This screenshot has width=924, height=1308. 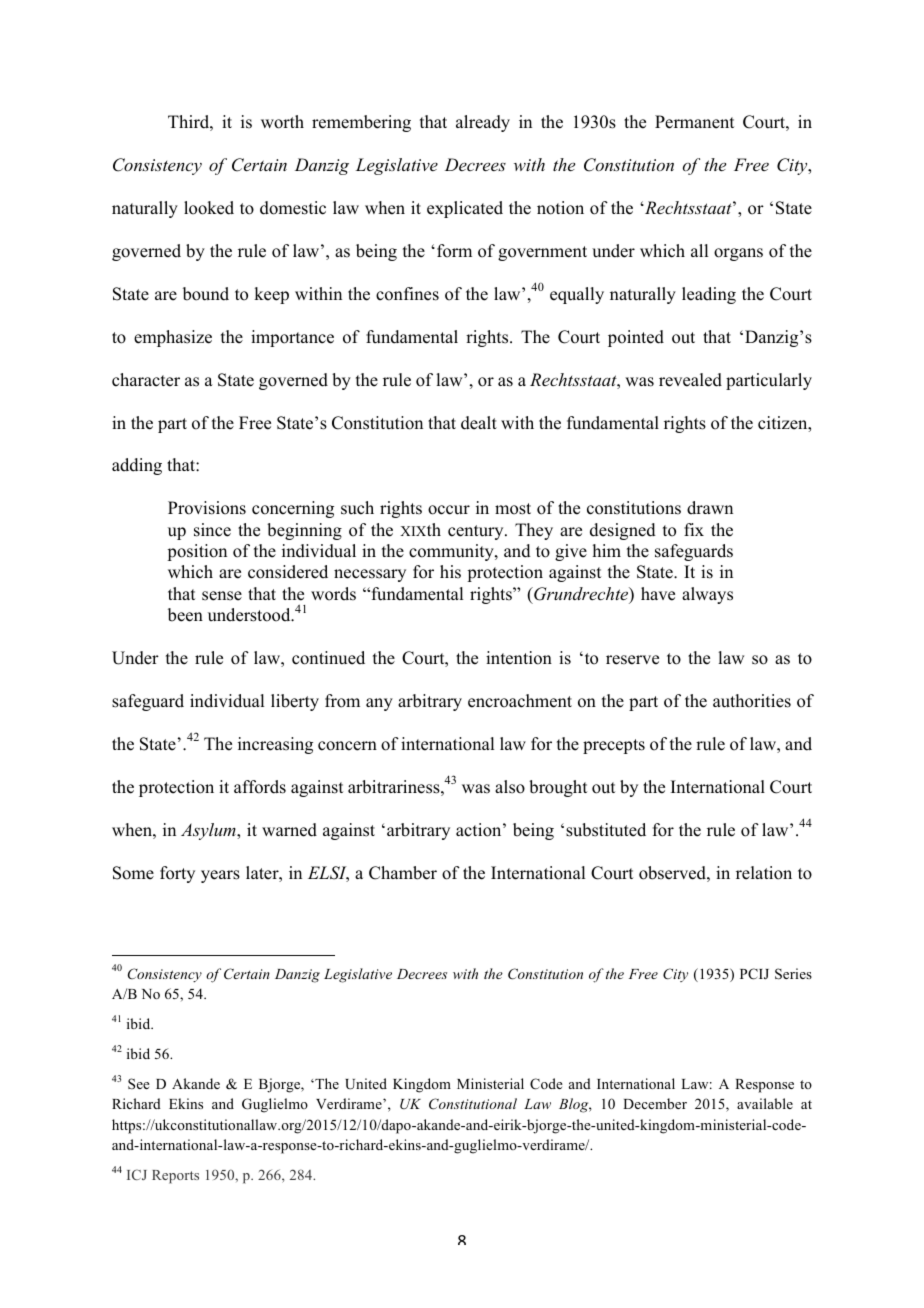 I want to click on always, so click(x=707, y=595).
